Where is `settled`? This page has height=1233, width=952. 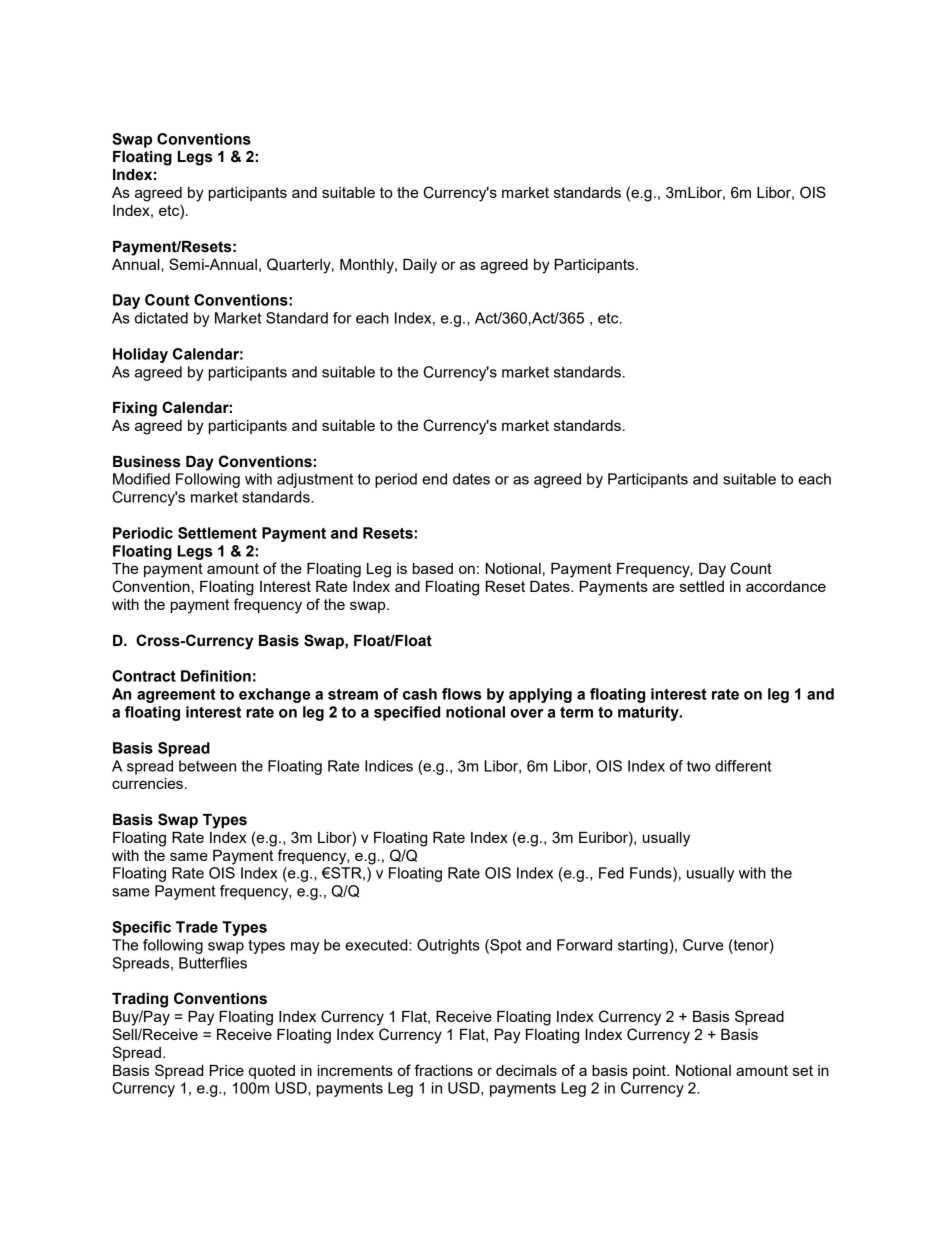
settled is located at coordinates (702, 586).
